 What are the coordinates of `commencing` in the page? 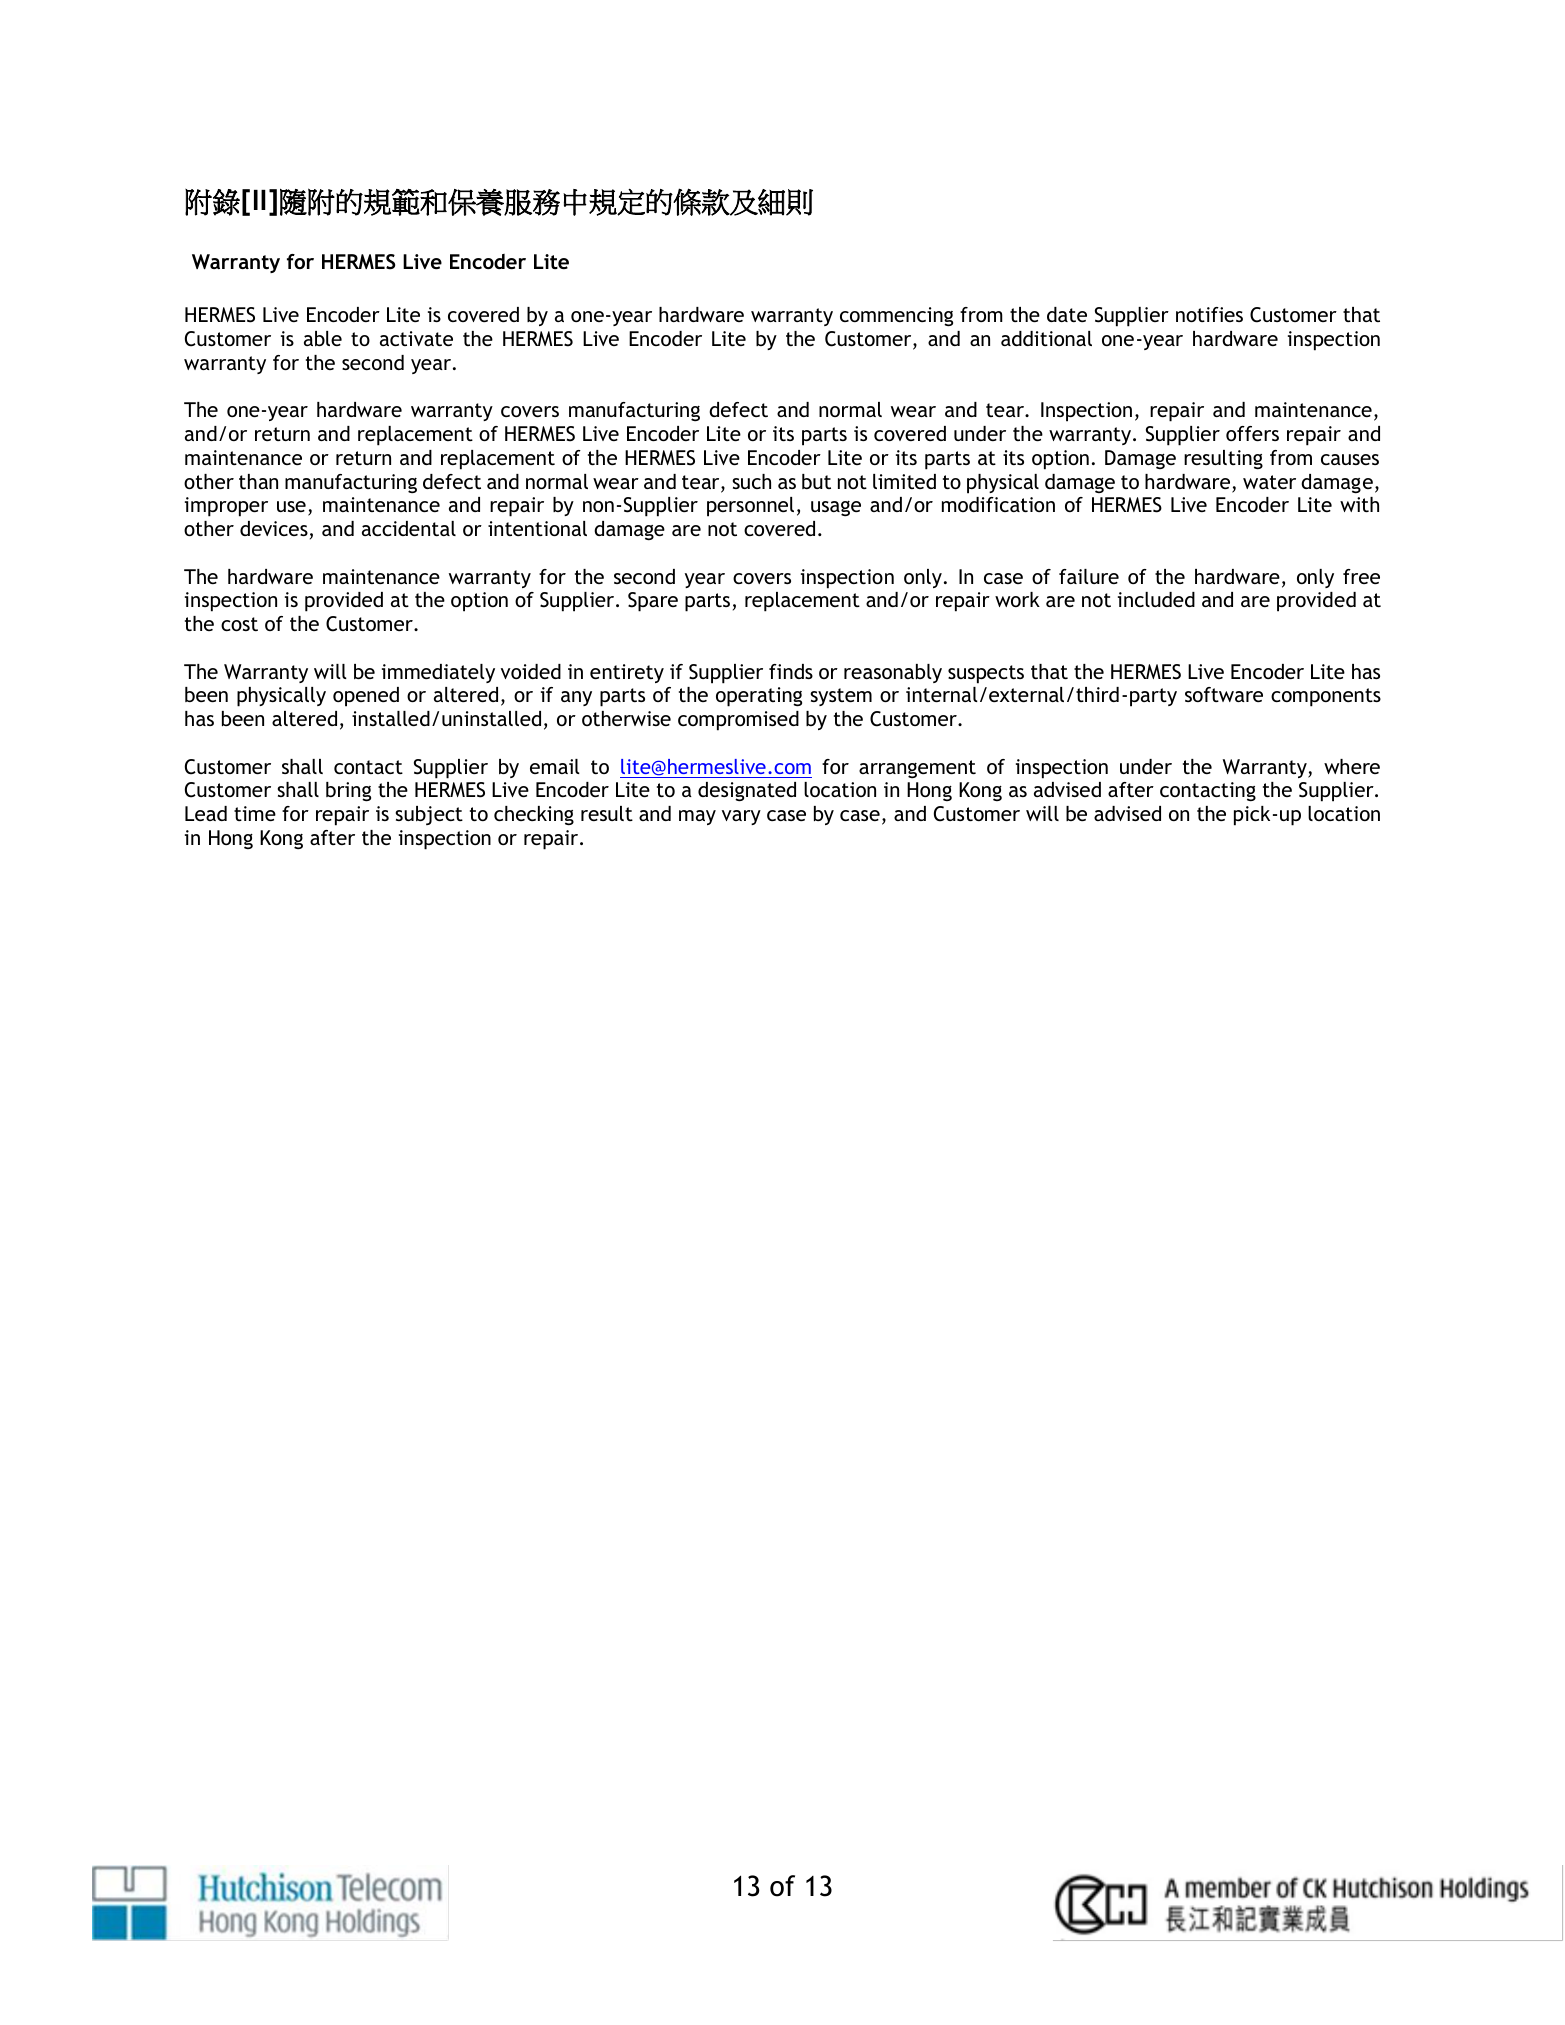 It's located at (896, 317).
